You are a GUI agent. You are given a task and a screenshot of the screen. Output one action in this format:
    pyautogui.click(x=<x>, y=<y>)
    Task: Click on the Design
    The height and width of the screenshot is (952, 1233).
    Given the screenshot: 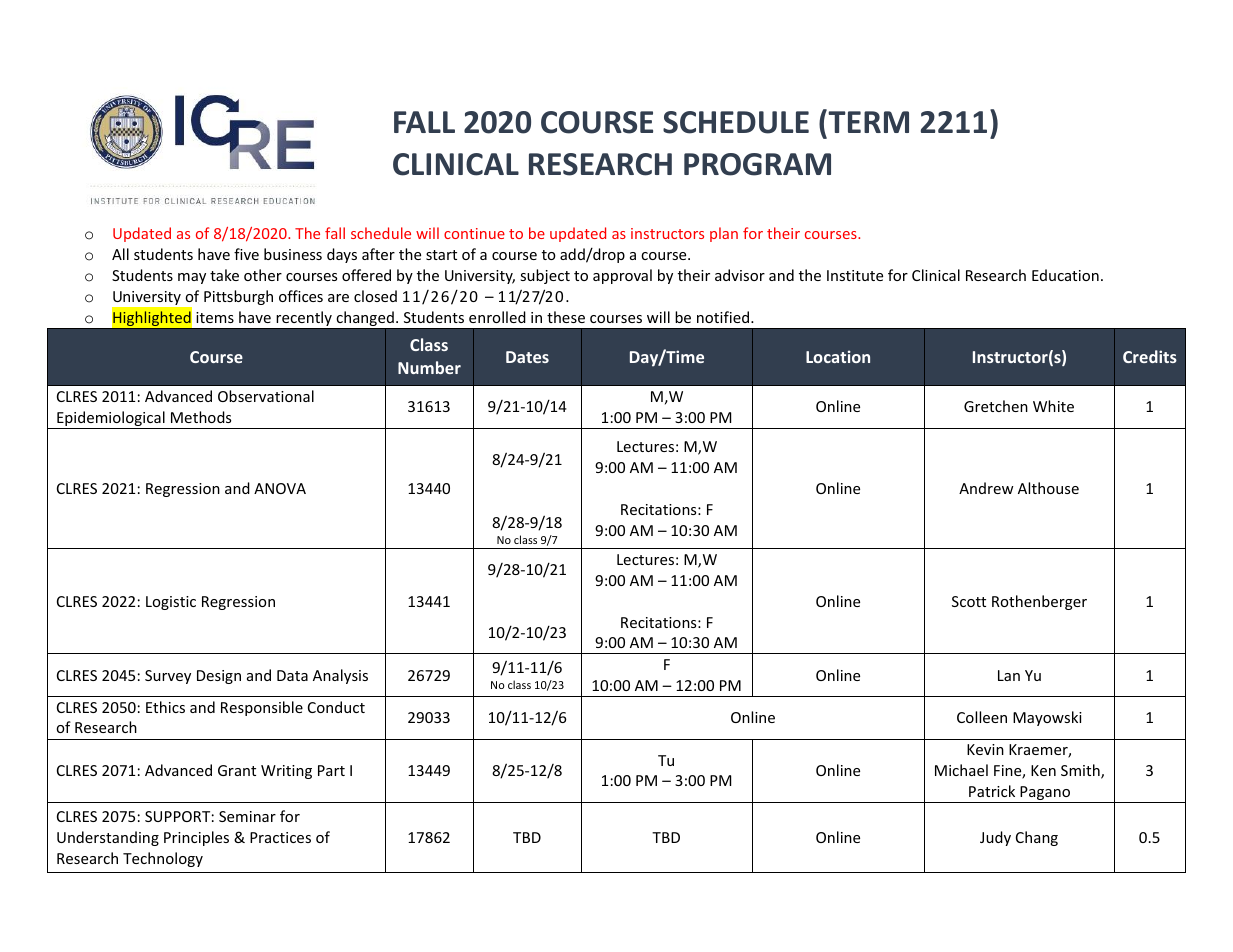 What is the action you would take?
    pyautogui.click(x=219, y=677)
